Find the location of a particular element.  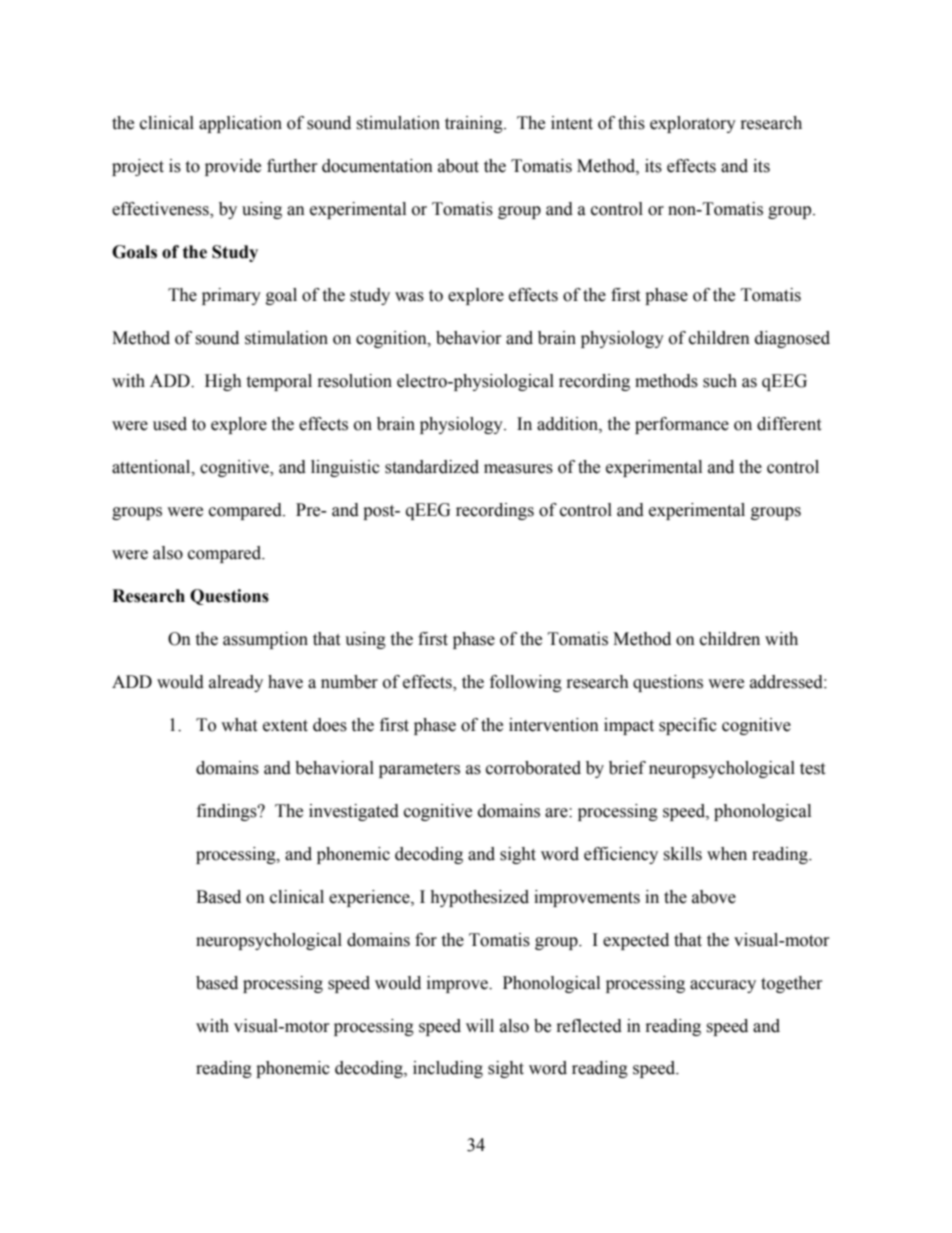

performance is located at coordinates (682, 425).
